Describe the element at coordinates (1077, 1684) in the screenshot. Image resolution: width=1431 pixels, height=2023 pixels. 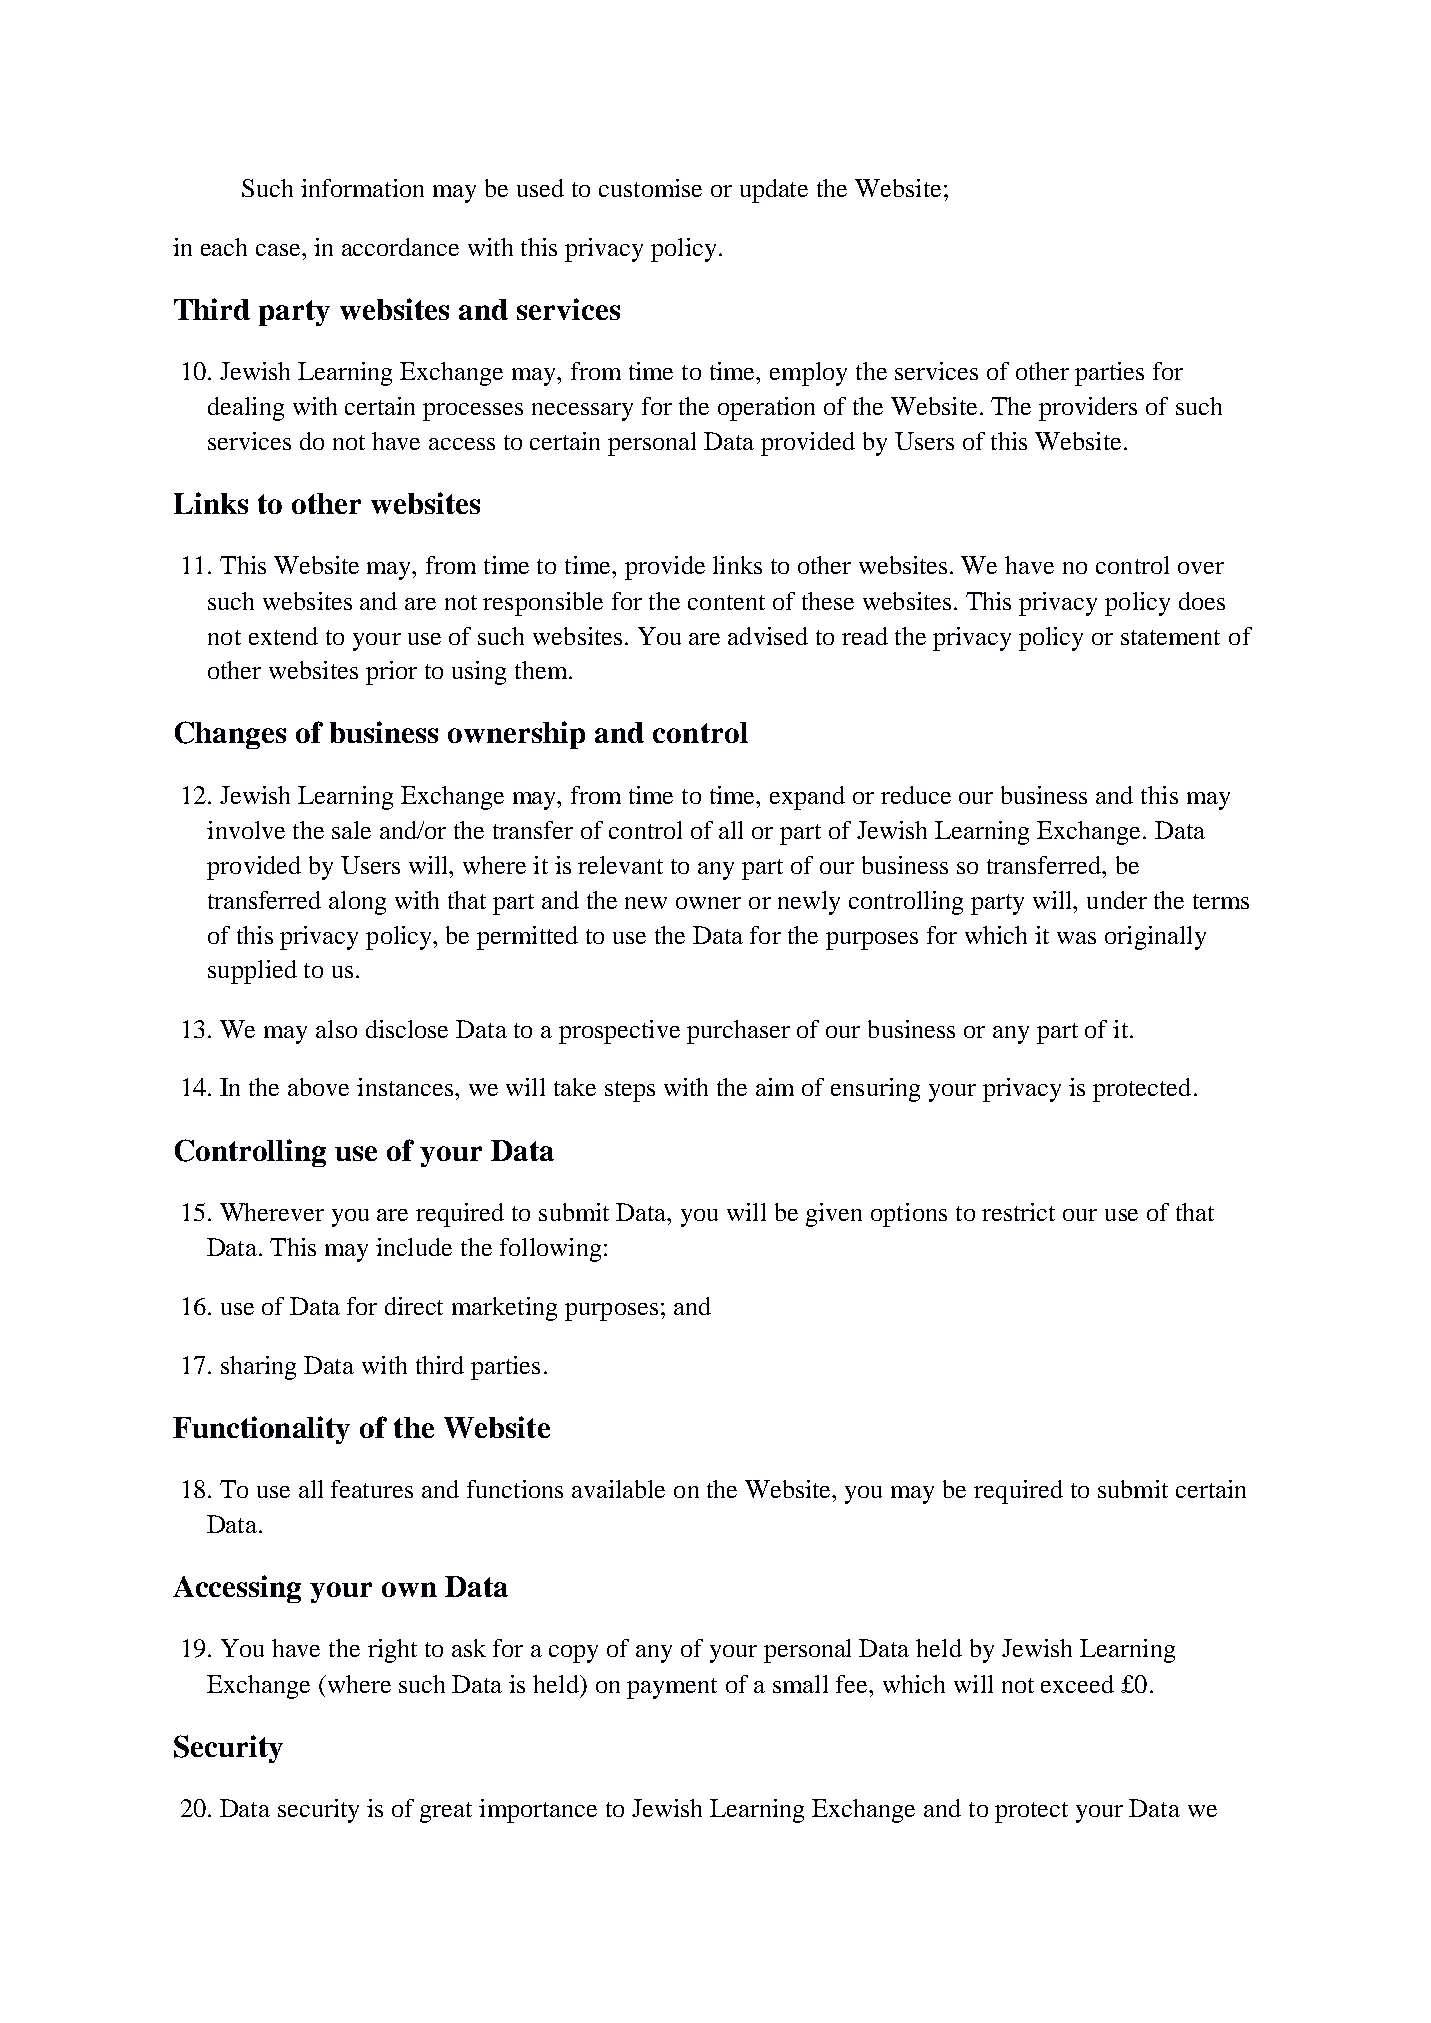
I see `exceed` at that location.
